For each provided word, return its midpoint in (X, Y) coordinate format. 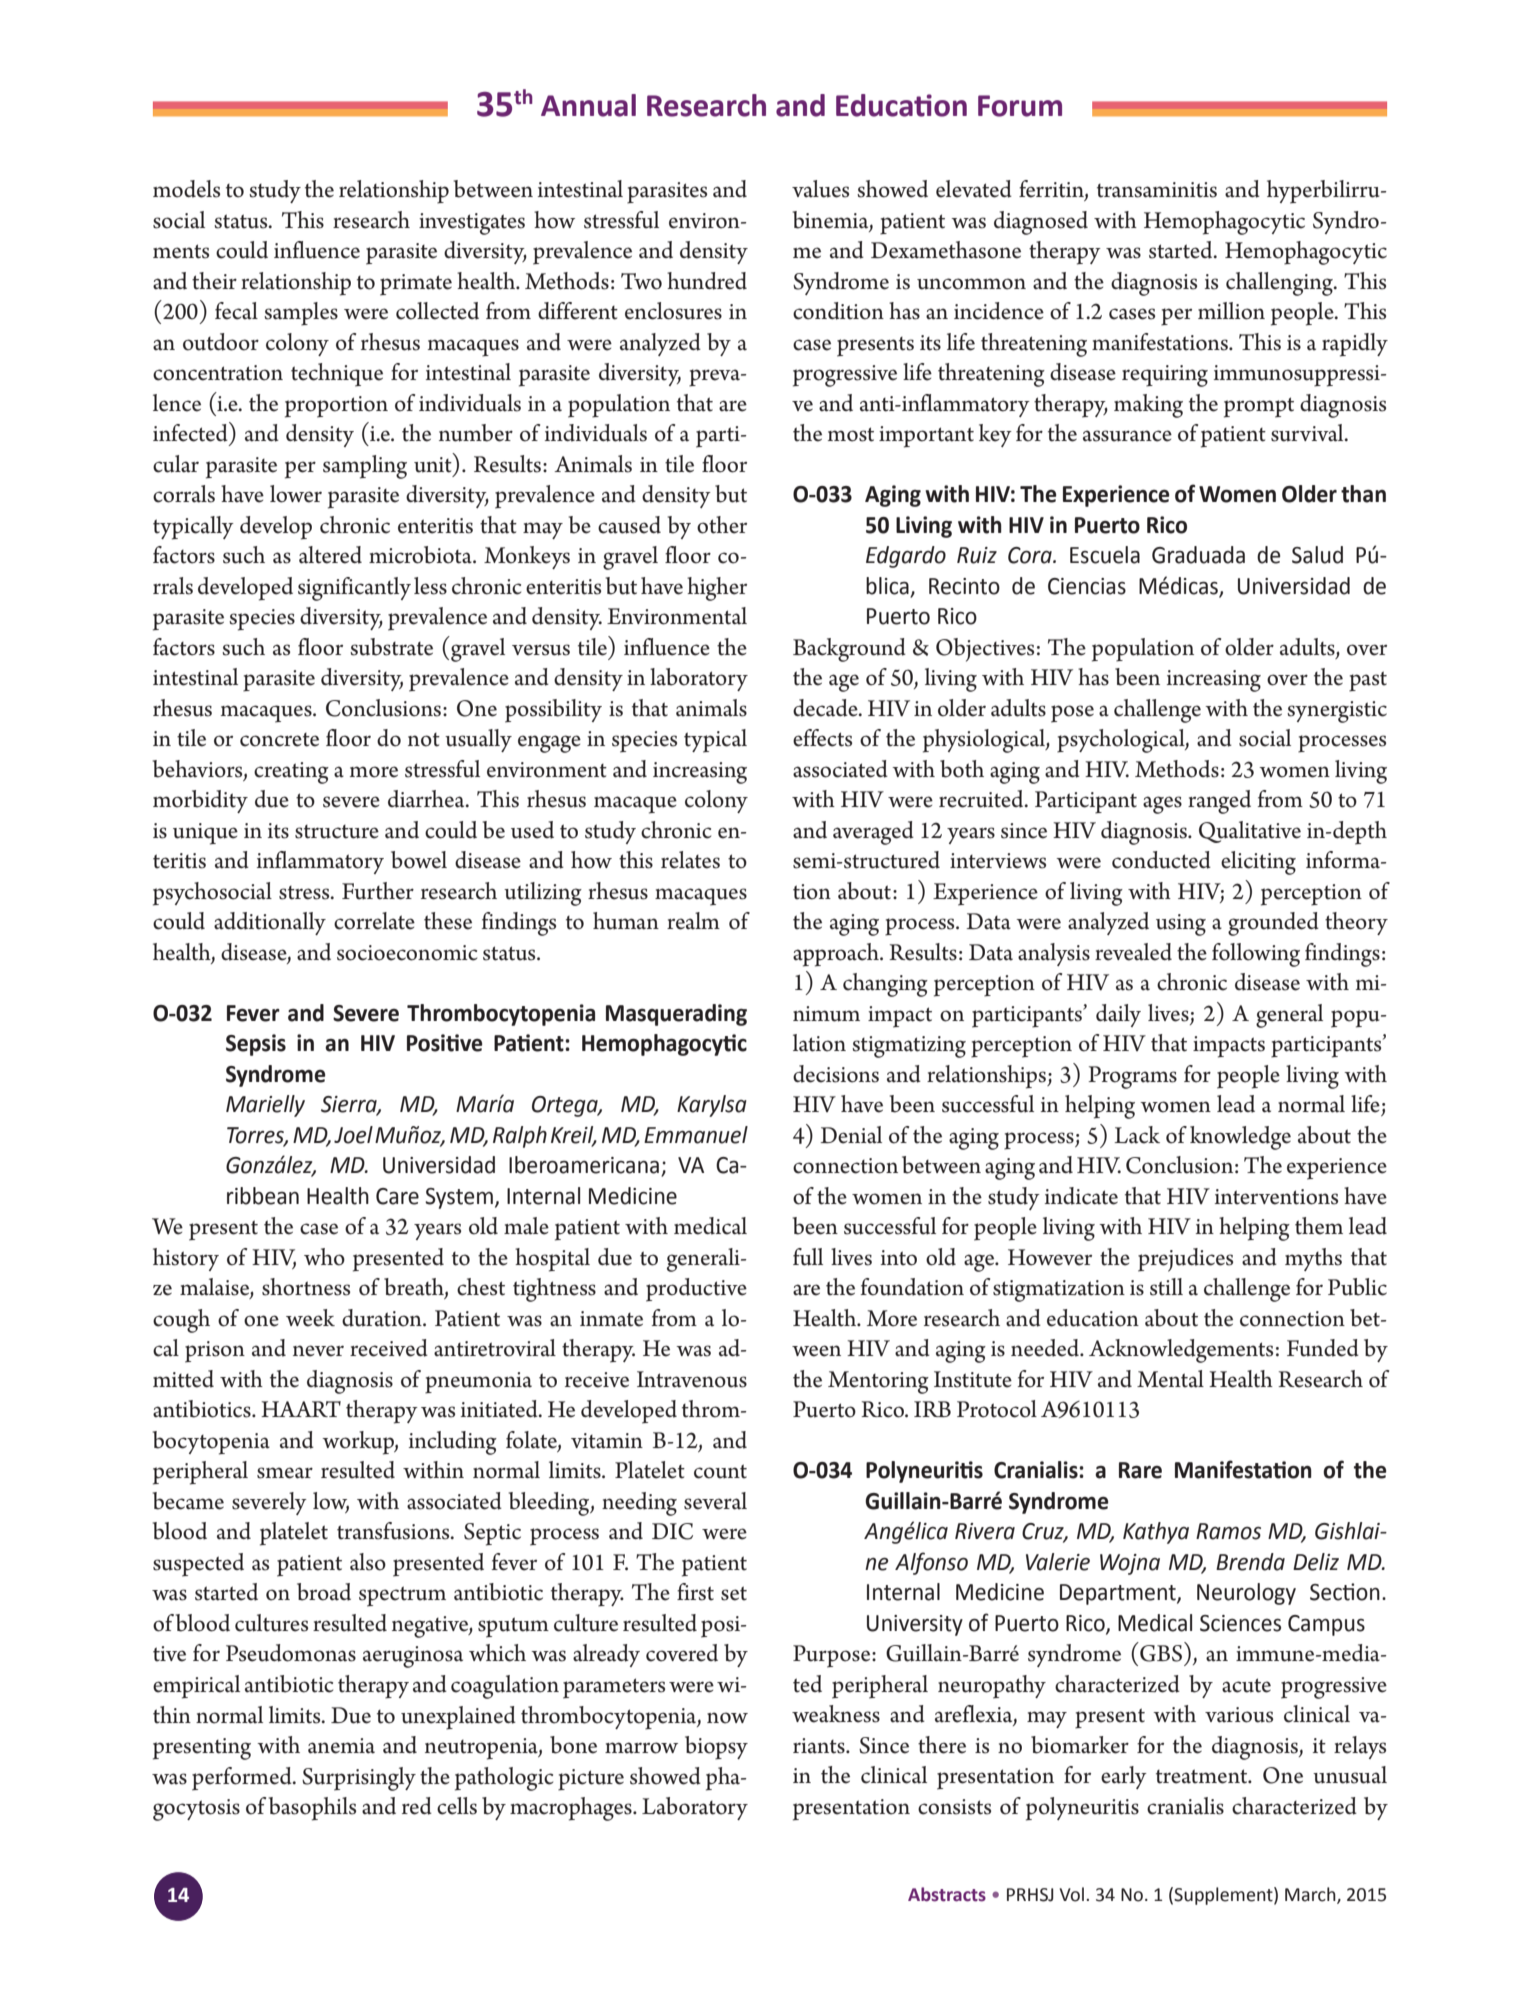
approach (837, 955)
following (1256, 955)
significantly (354, 589)
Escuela (1105, 555)
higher (717, 589)
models (186, 189)
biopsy (716, 1748)
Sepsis (256, 1045)
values (820, 189)
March (1311, 1895)
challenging (1280, 284)
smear (285, 1473)
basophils (312, 1809)
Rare (1140, 1470)
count (720, 1471)
